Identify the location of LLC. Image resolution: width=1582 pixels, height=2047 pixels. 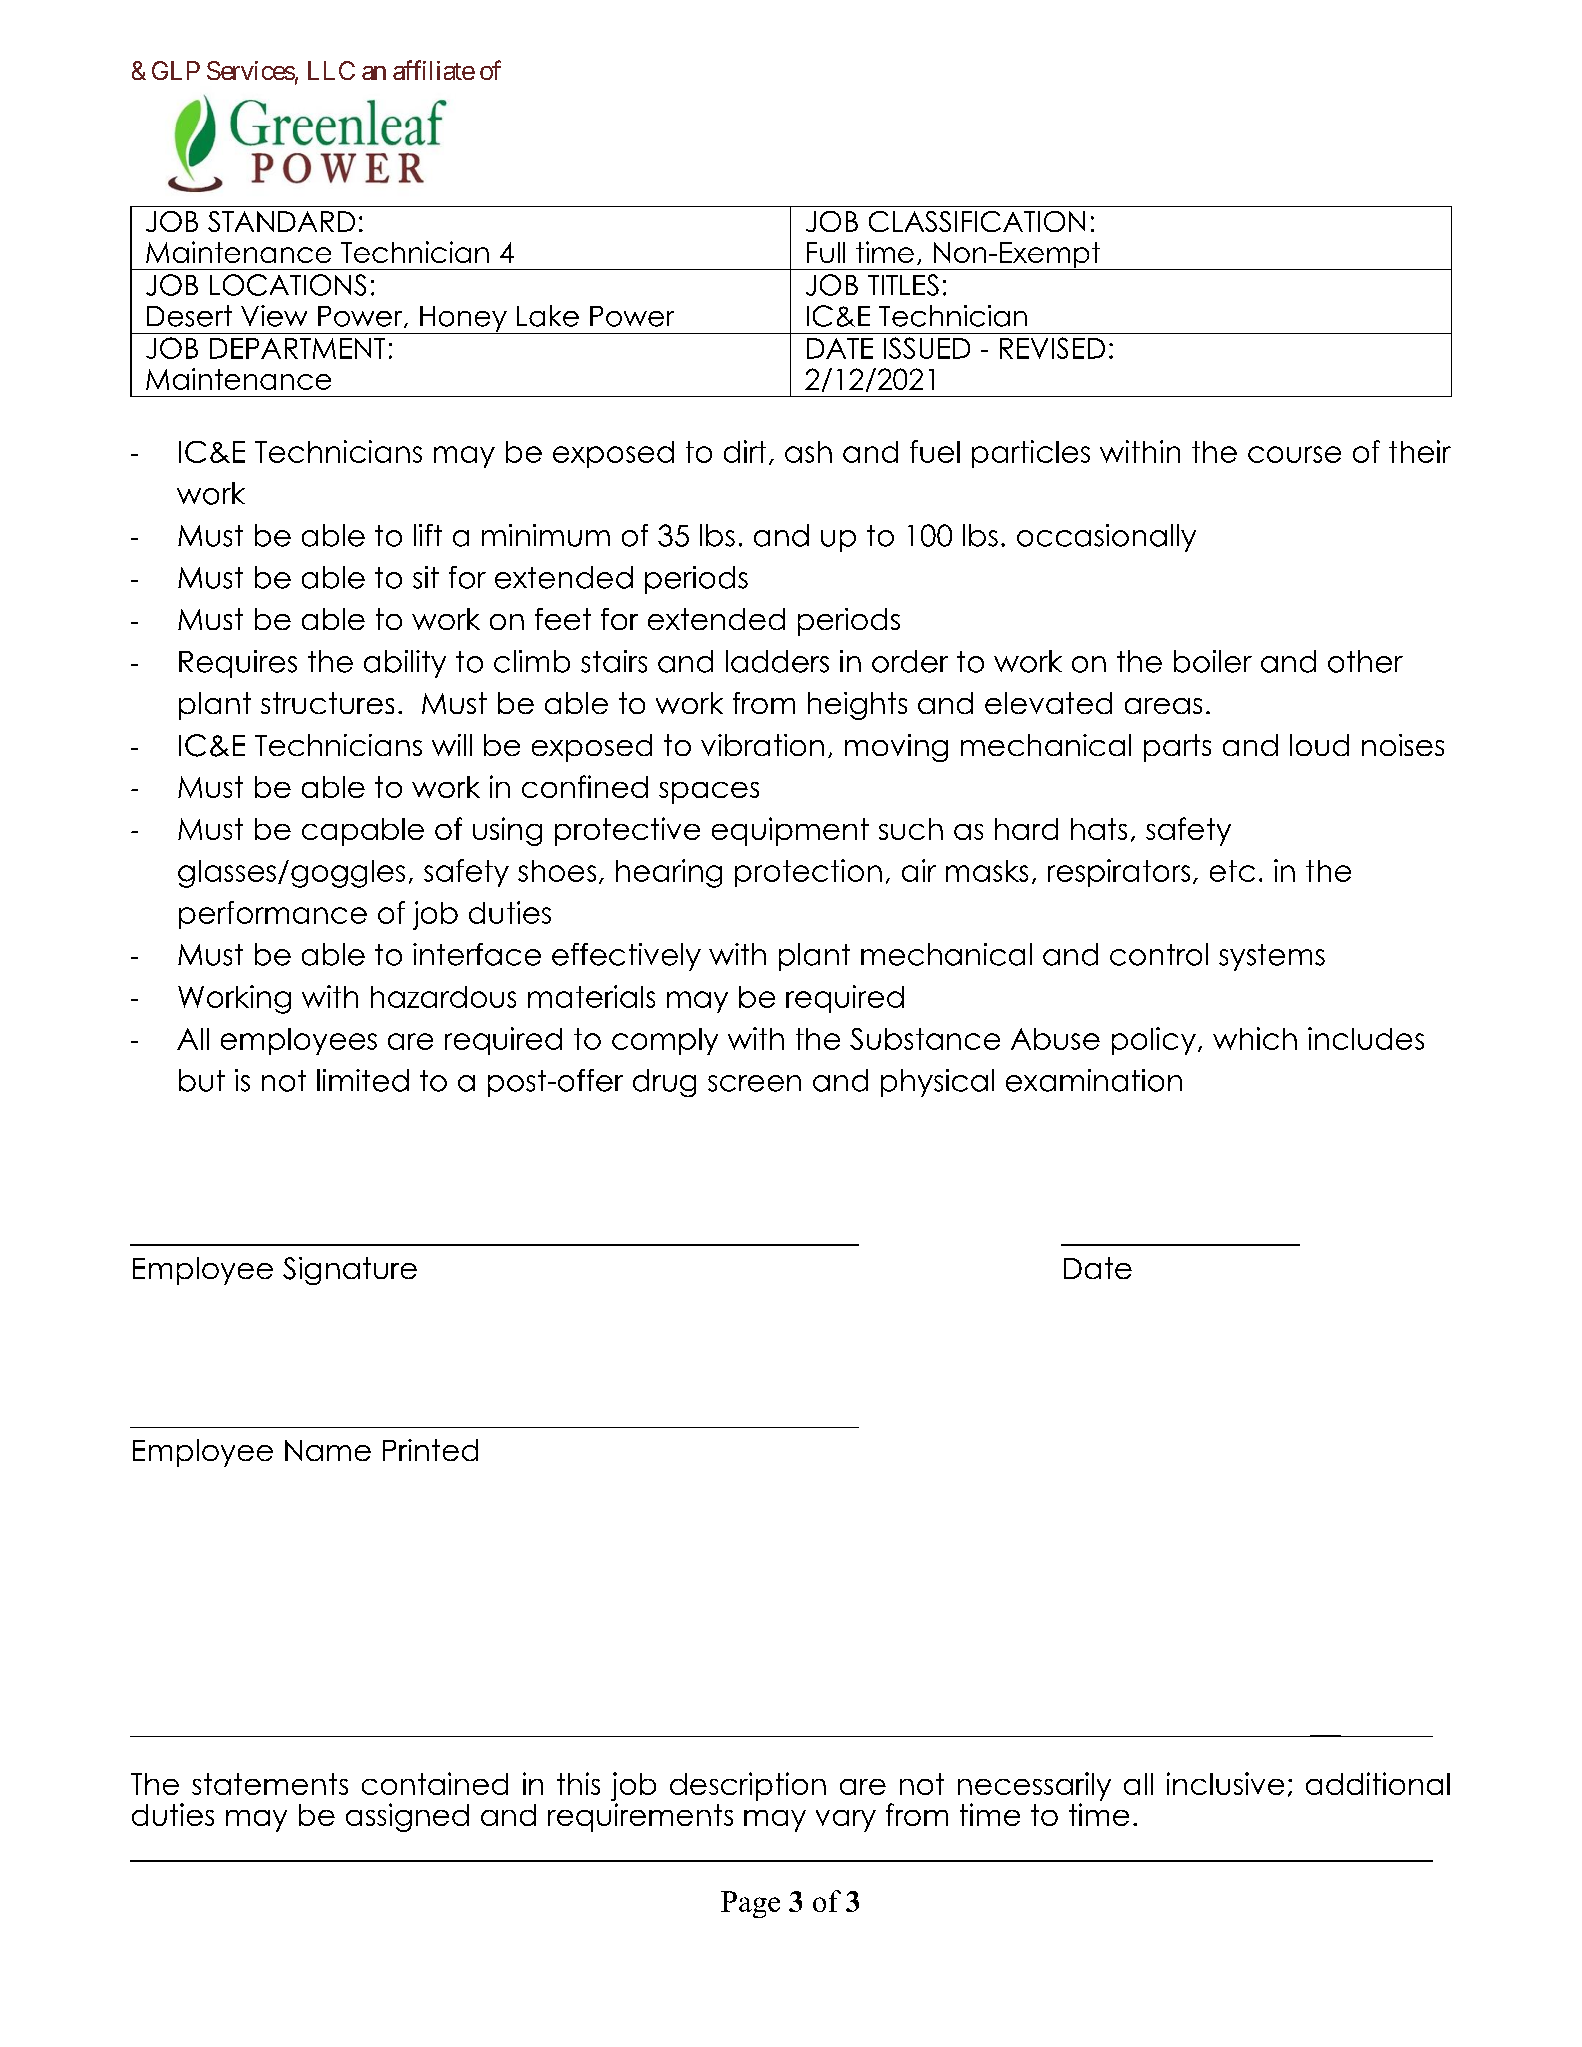
(331, 70).
